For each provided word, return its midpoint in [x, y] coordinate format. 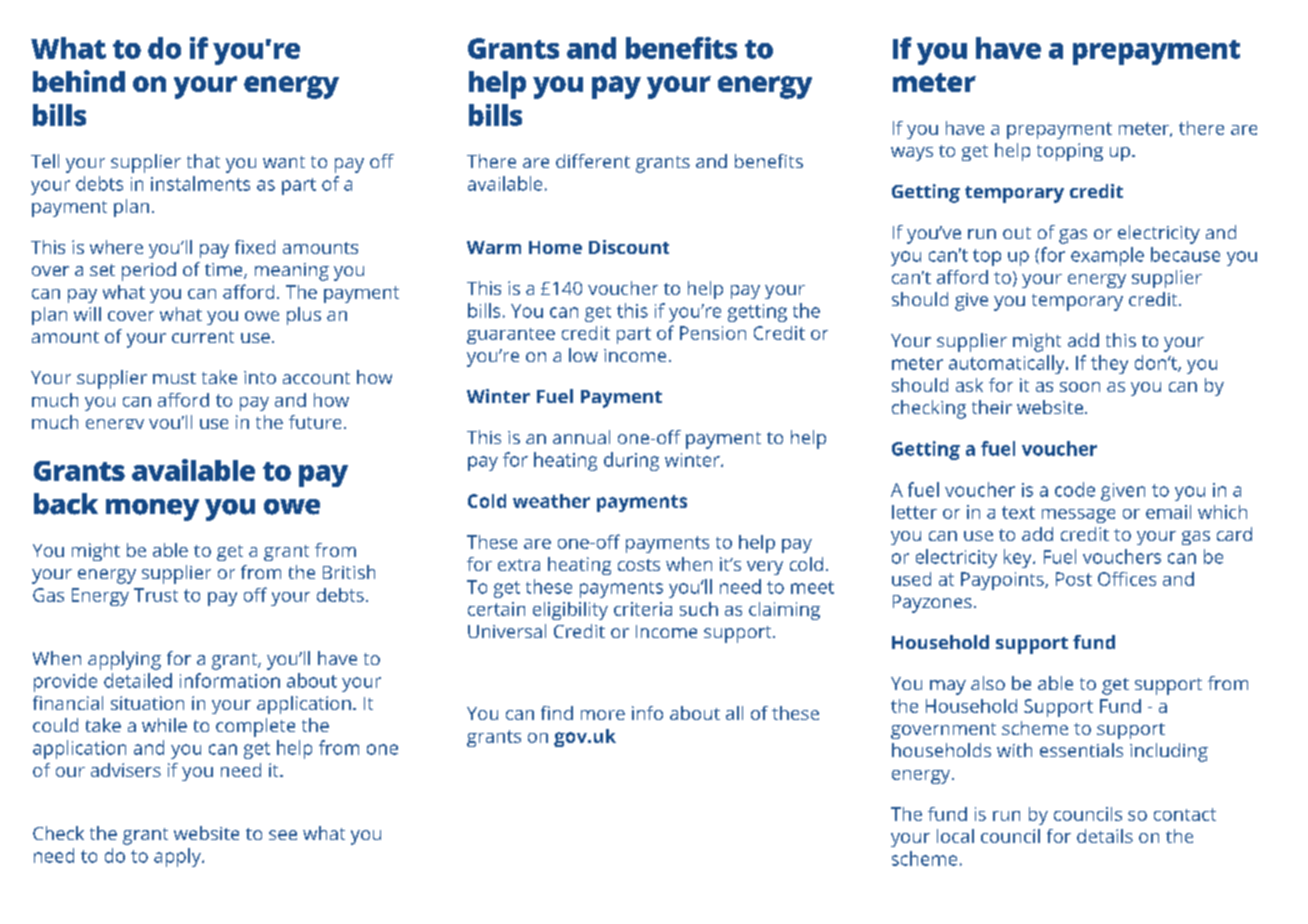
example [1107, 256]
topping [1070, 152]
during [631, 461]
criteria [643, 609]
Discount [629, 247]
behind [79, 81]
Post [1074, 579]
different [593, 161]
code [1075, 489]
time [225, 271]
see [283, 835]
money [152, 510]
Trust [156, 595]
